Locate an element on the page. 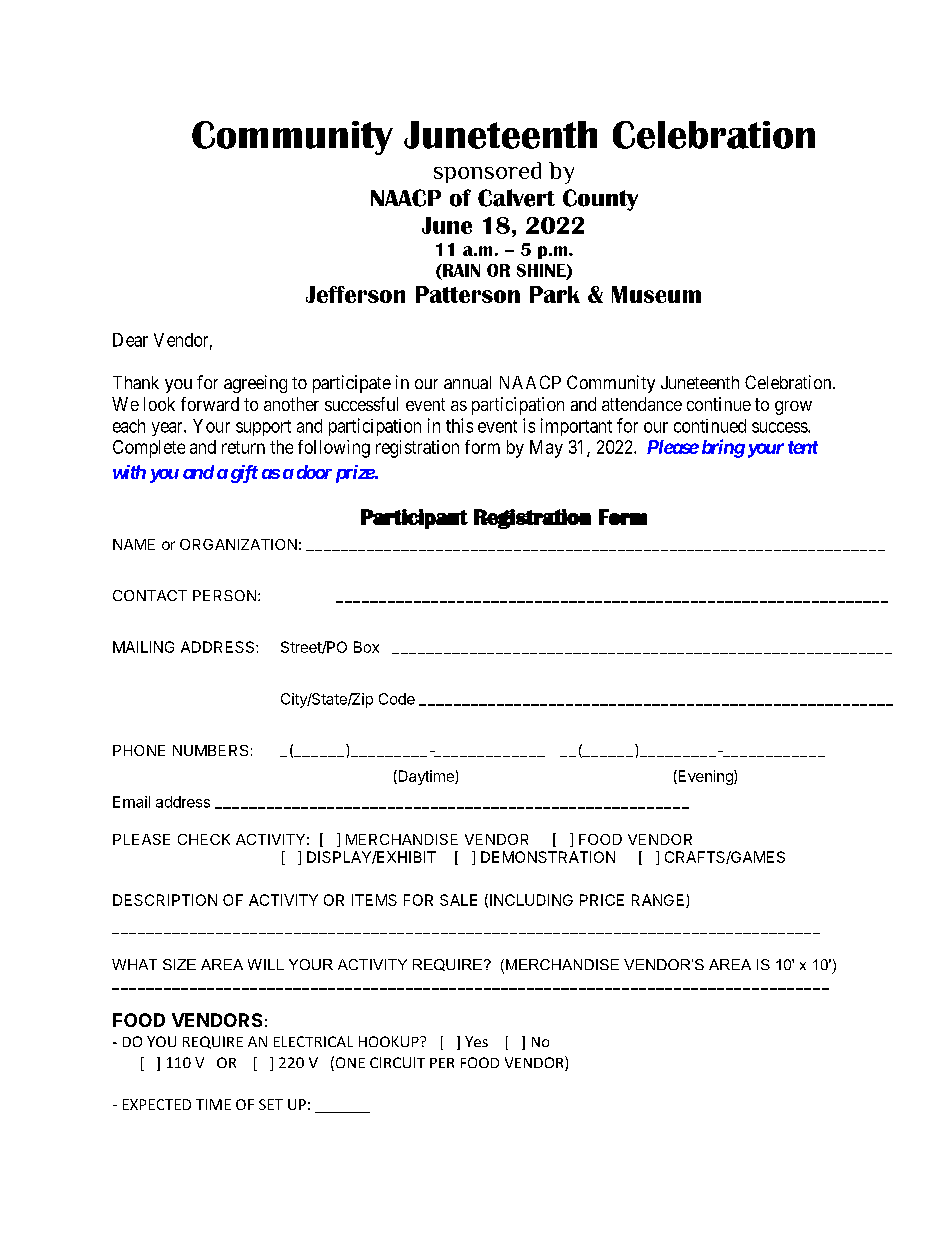  SALE is located at coordinates (458, 900).
